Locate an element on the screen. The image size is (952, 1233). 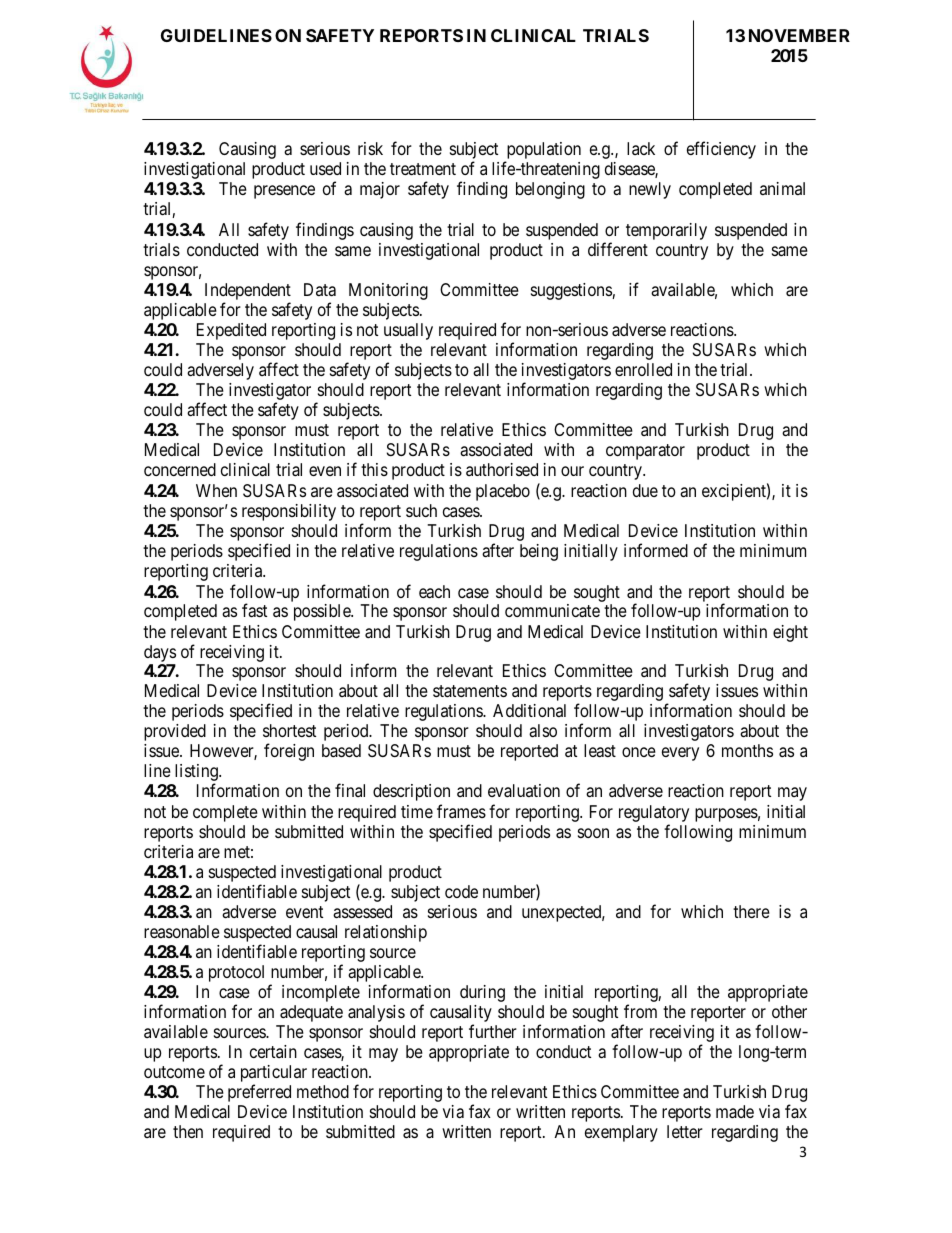
population is located at coordinates (542, 152).
